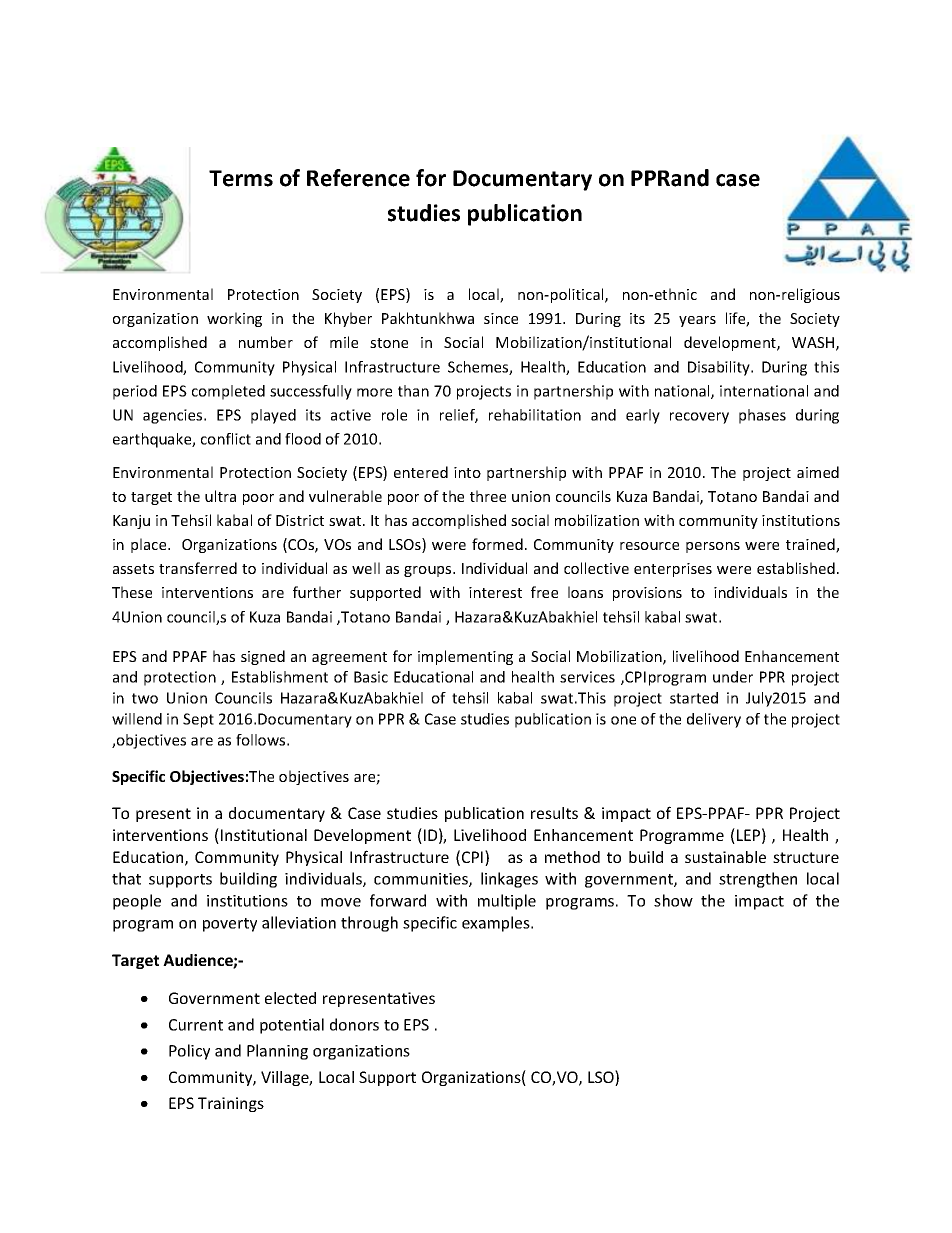  What do you see at coordinates (697, 321) in the document?
I see `years` at bounding box center [697, 321].
